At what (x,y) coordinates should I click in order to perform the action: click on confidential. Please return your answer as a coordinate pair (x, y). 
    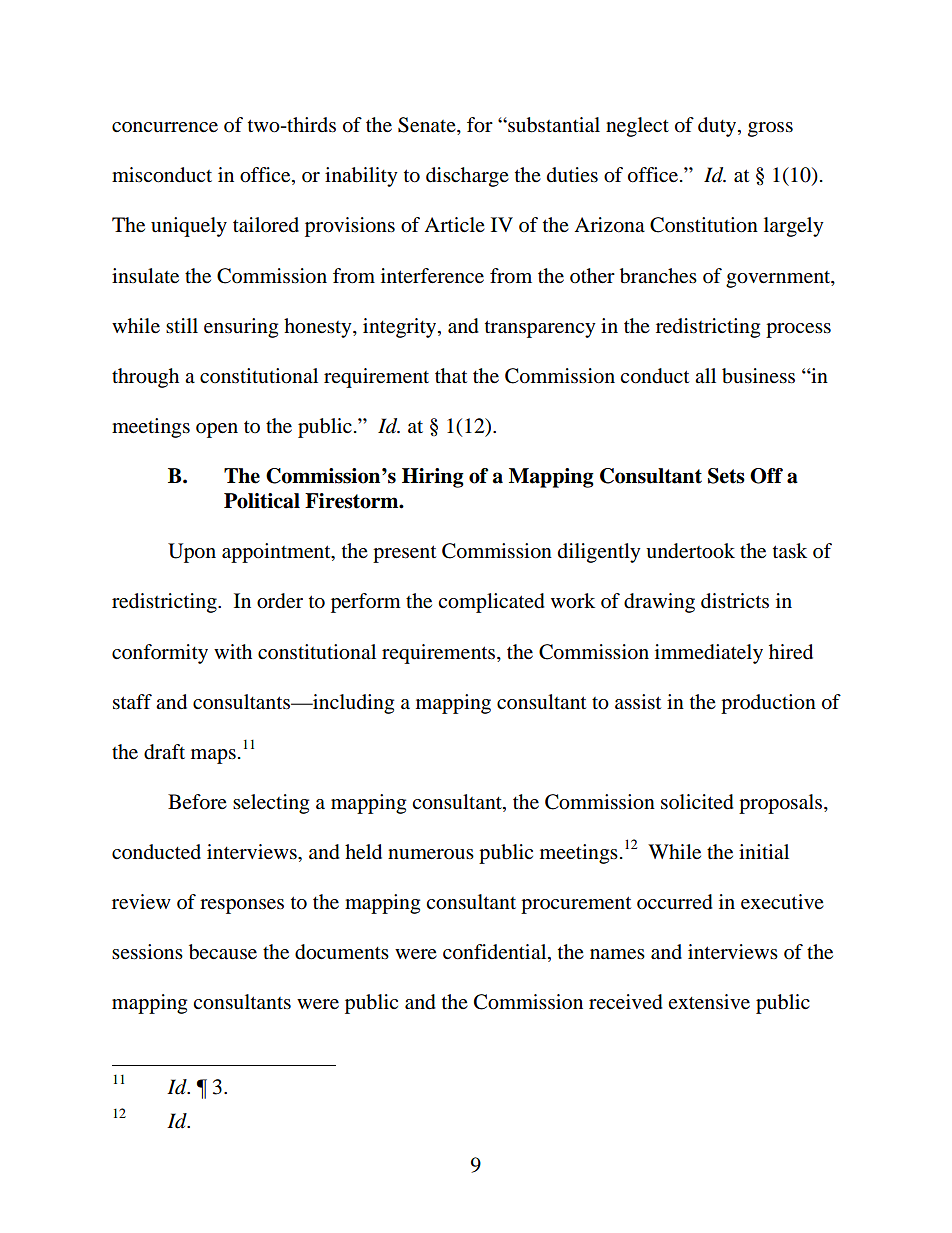
    Looking at the image, I should click on (496, 953).
